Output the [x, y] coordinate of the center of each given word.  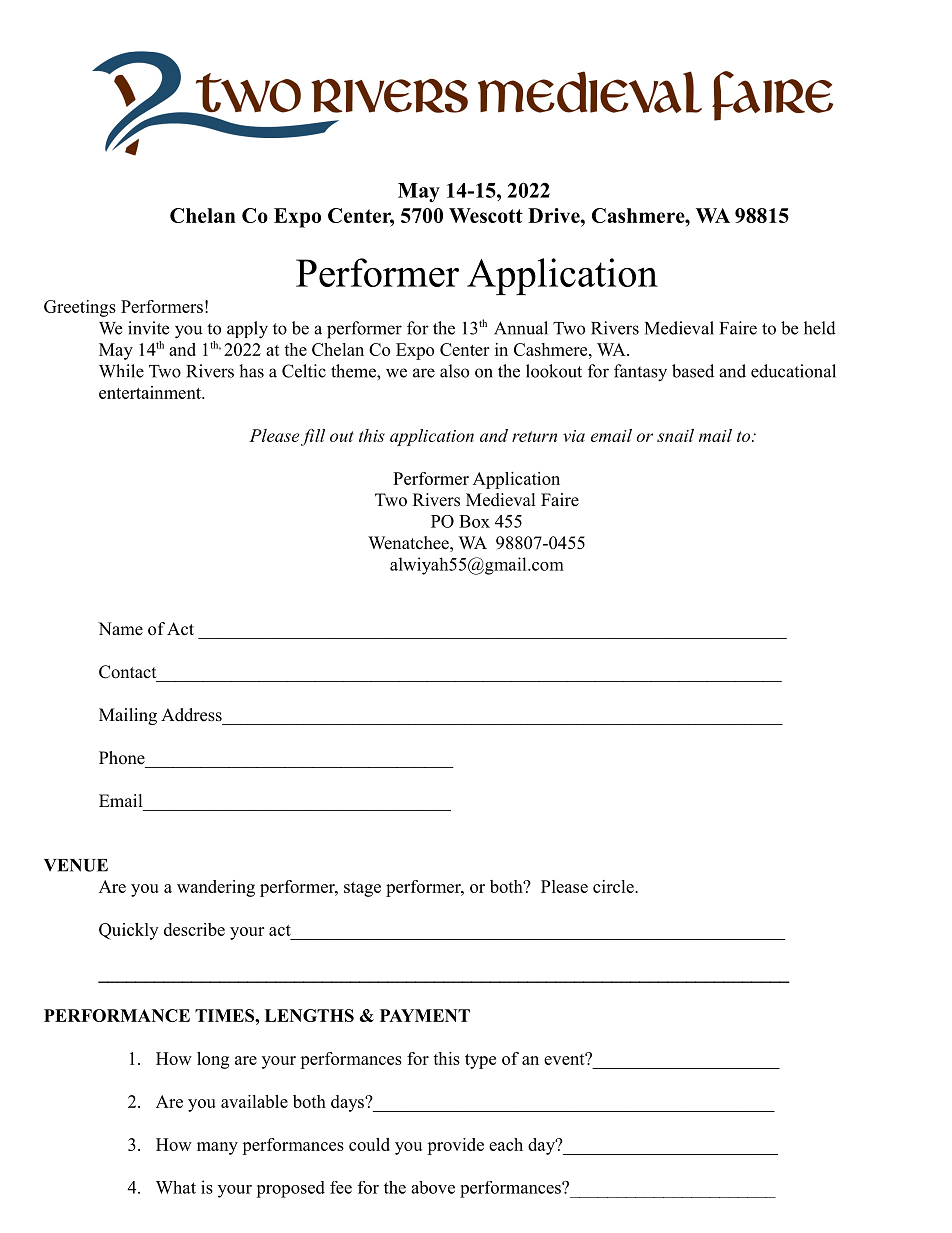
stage [362, 889]
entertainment [151, 392]
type [480, 1061]
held [820, 328]
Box [474, 521]
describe [194, 929]
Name [120, 629]
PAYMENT [425, 1015]
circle [614, 886]
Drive [555, 215]
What [176, 1187]
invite [148, 328]
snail [675, 435]
